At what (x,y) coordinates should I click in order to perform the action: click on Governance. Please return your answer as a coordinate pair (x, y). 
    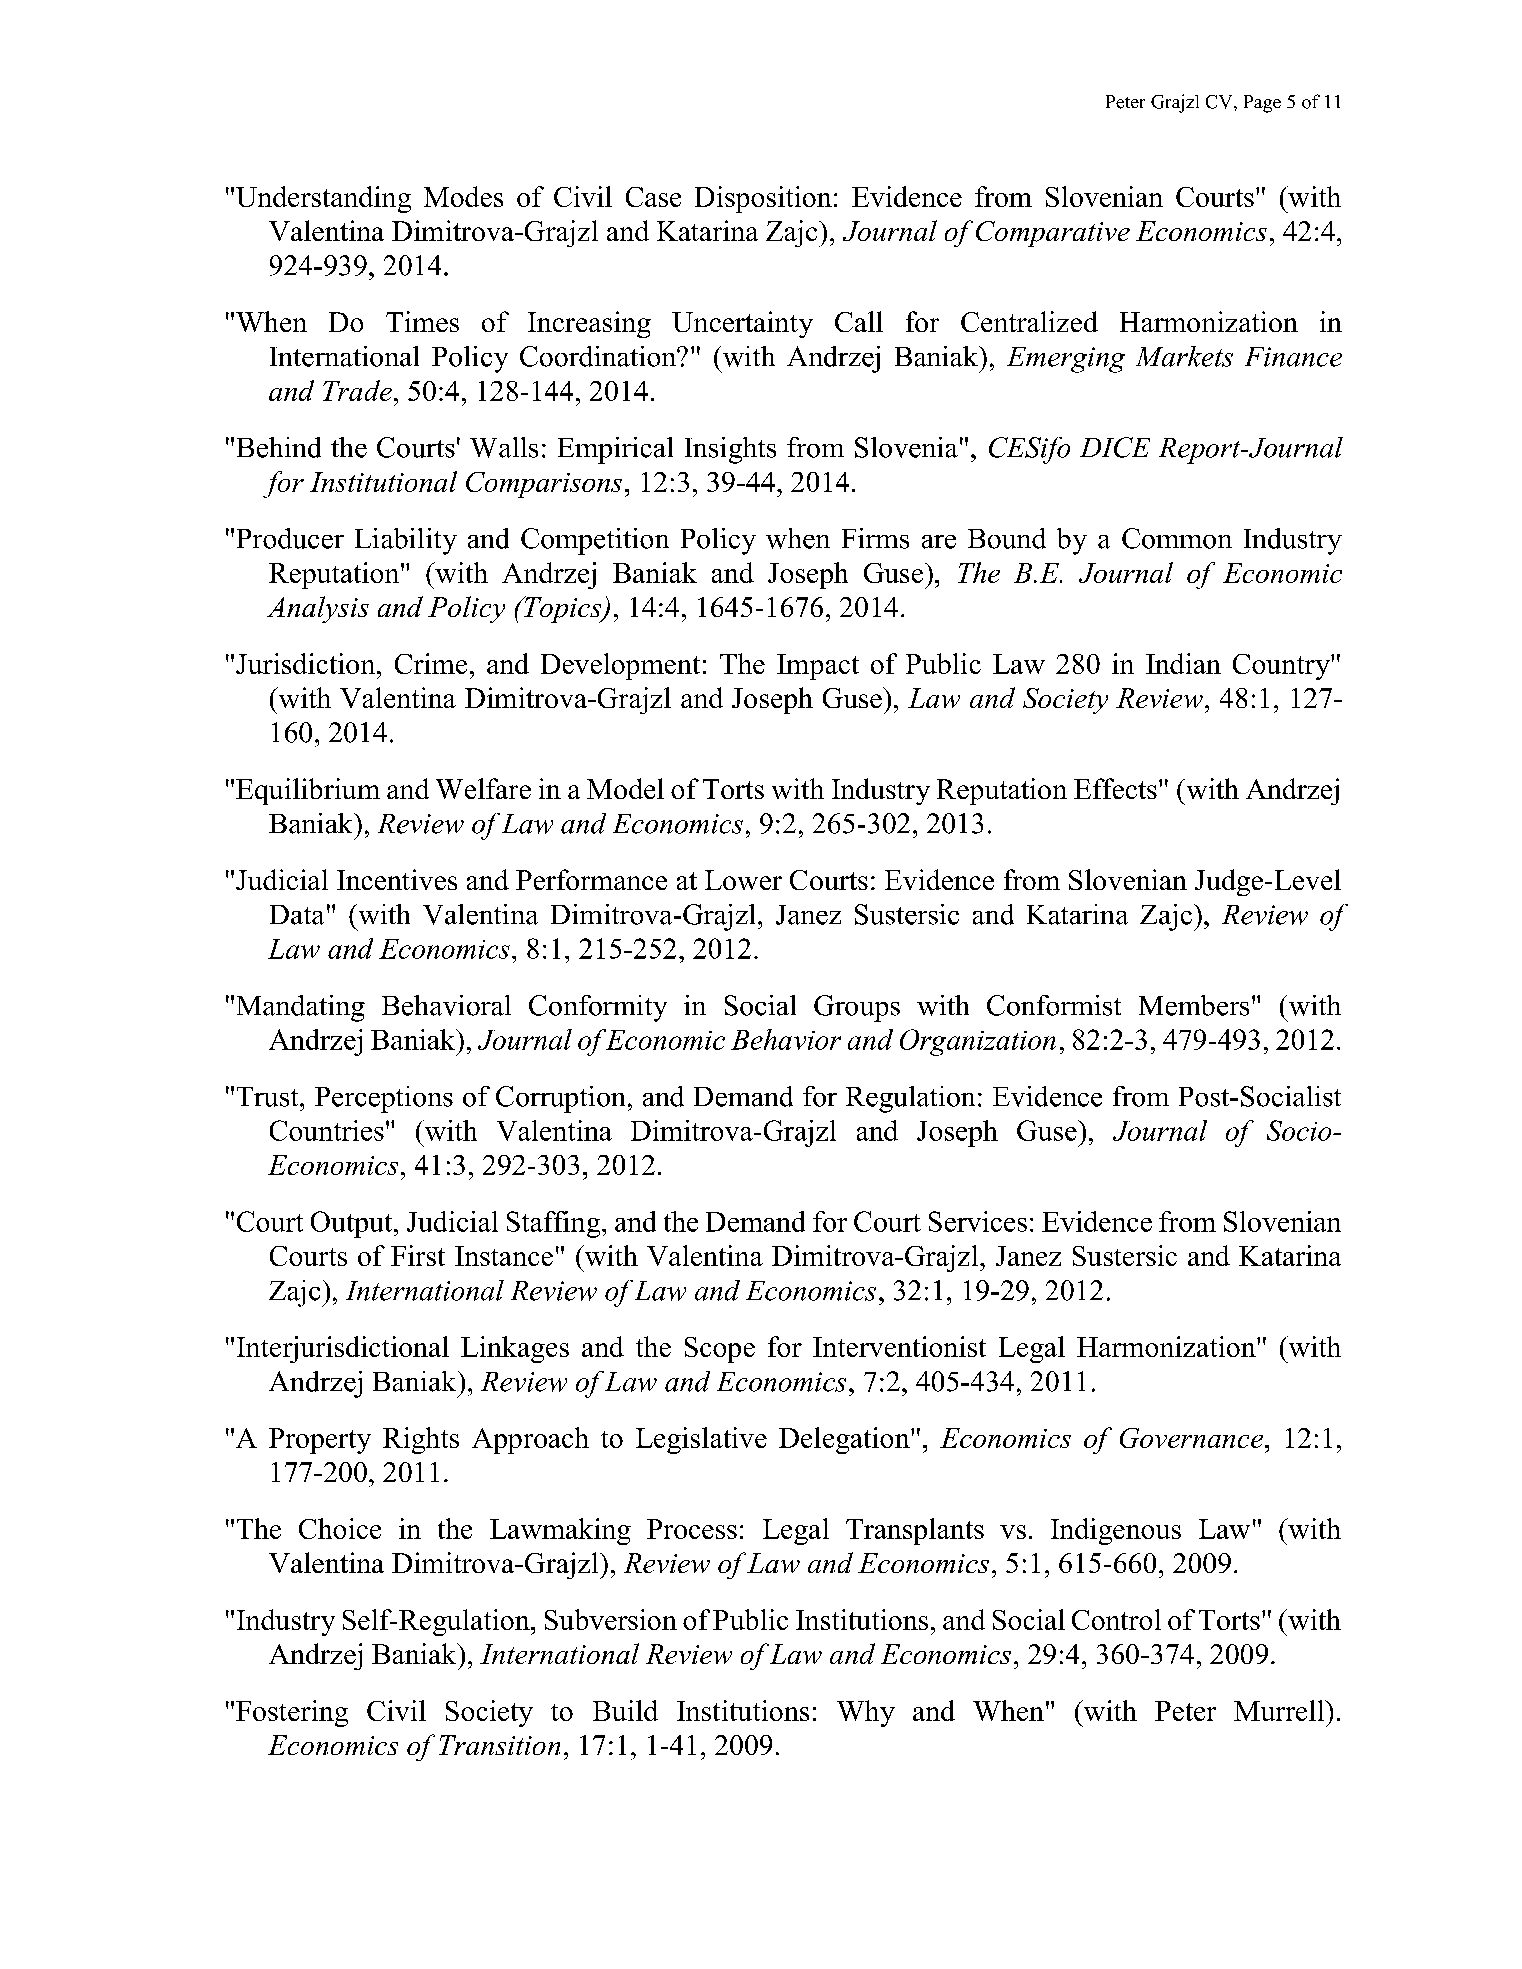
    Looking at the image, I should click on (1191, 1438).
